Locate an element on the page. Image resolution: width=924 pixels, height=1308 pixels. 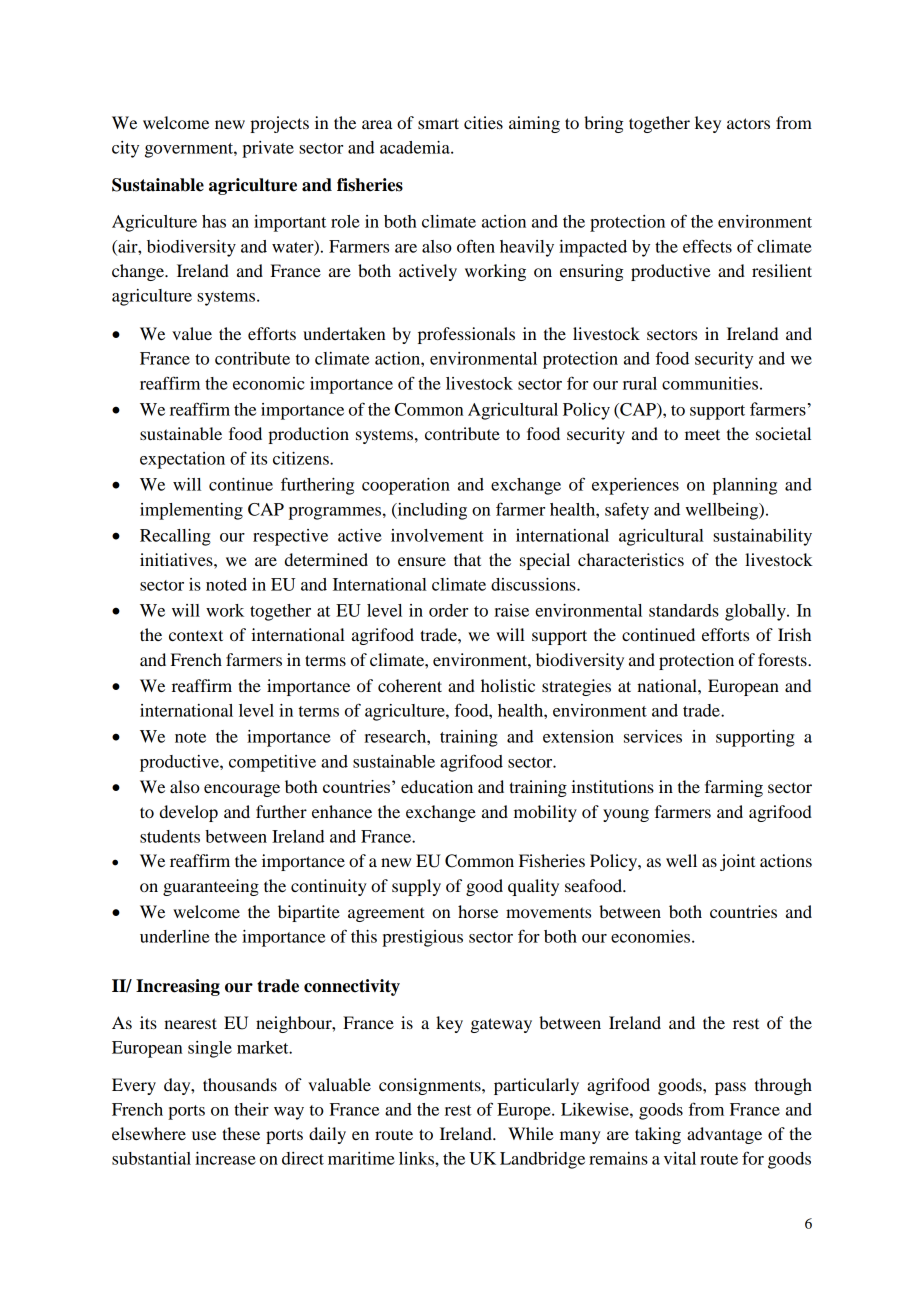
context is located at coordinates (196, 635).
